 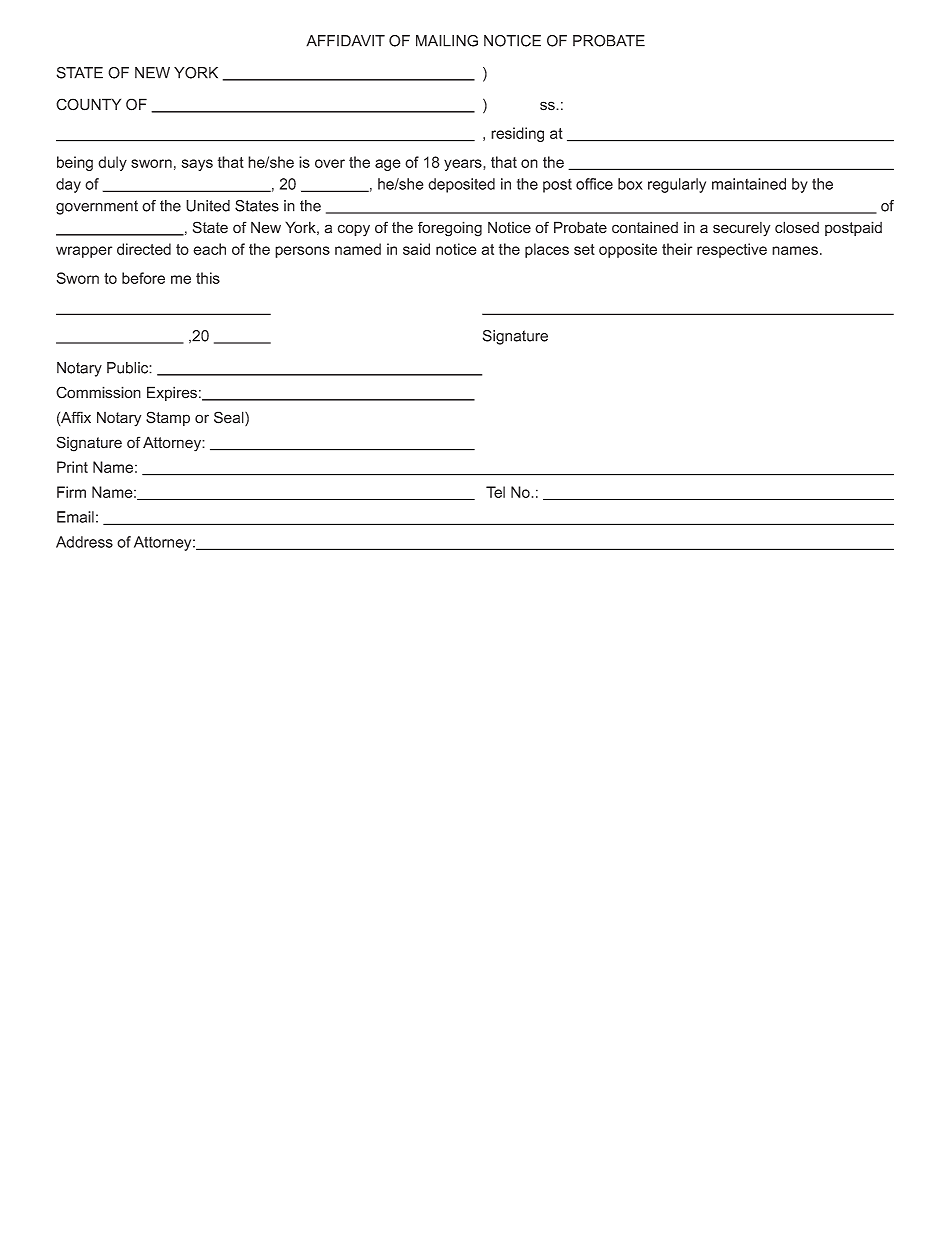 I want to click on Tel, so click(x=495, y=492).
